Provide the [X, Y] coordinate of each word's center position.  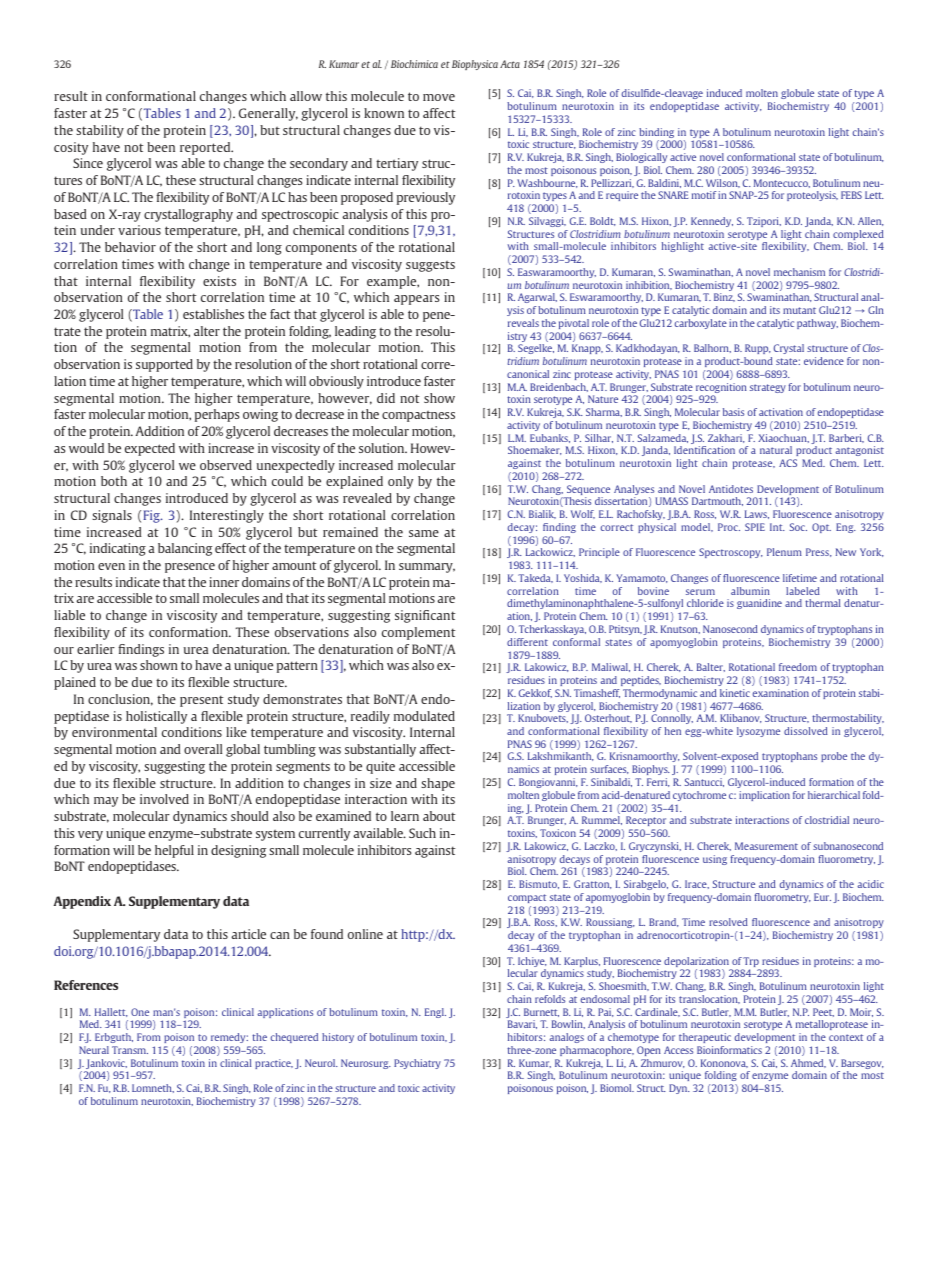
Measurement [766, 846]
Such [422, 833]
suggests [430, 266]
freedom [798, 667]
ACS [788, 463]
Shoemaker [535, 450]
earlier [96, 649]
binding [657, 134]
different [527, 642]
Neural [94, 1050]
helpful [174, 851]
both [114, 481]
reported [206, 148]
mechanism [799, 272]
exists [219, 281]
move [439, 97]
